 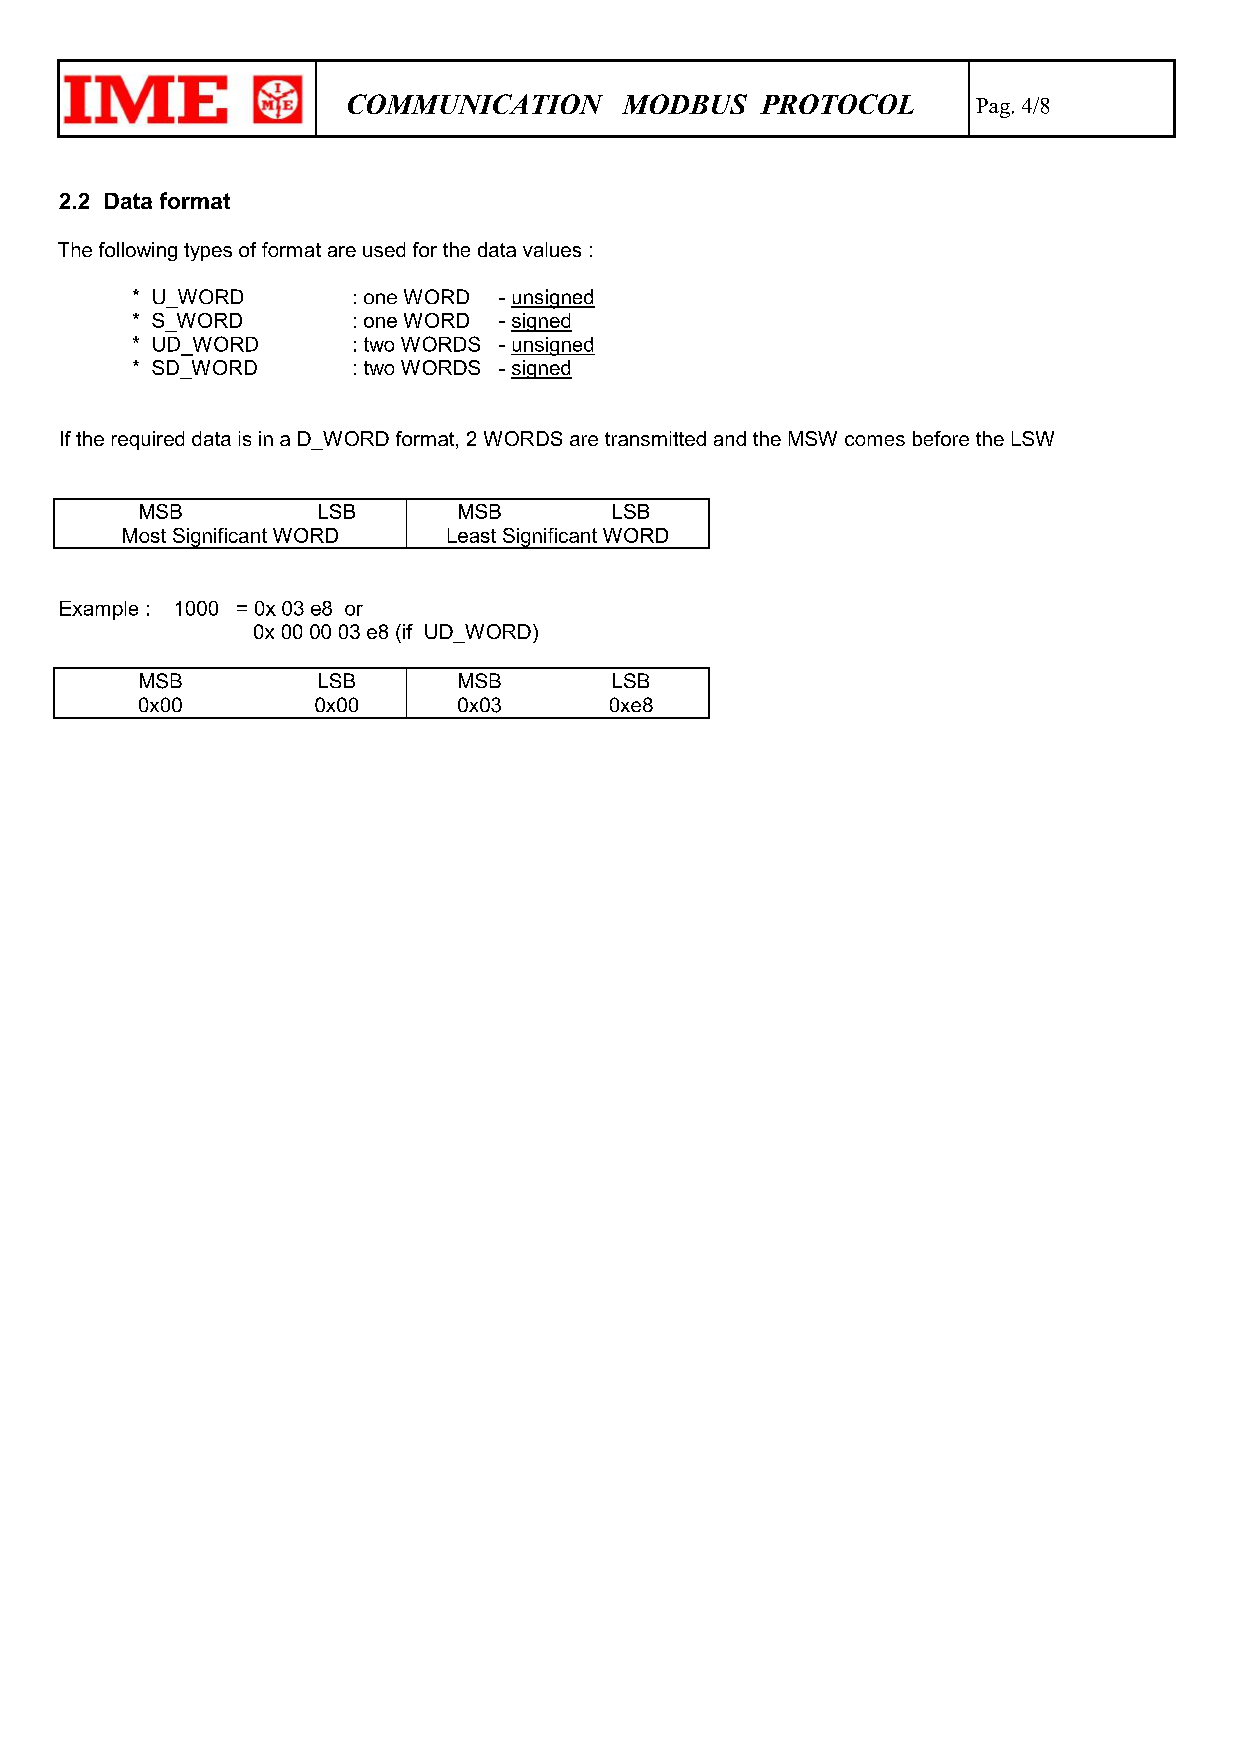 What do you see at coordinates (655, 438) in the image?
I see `transmitted` at bounding box center [655, 438].
